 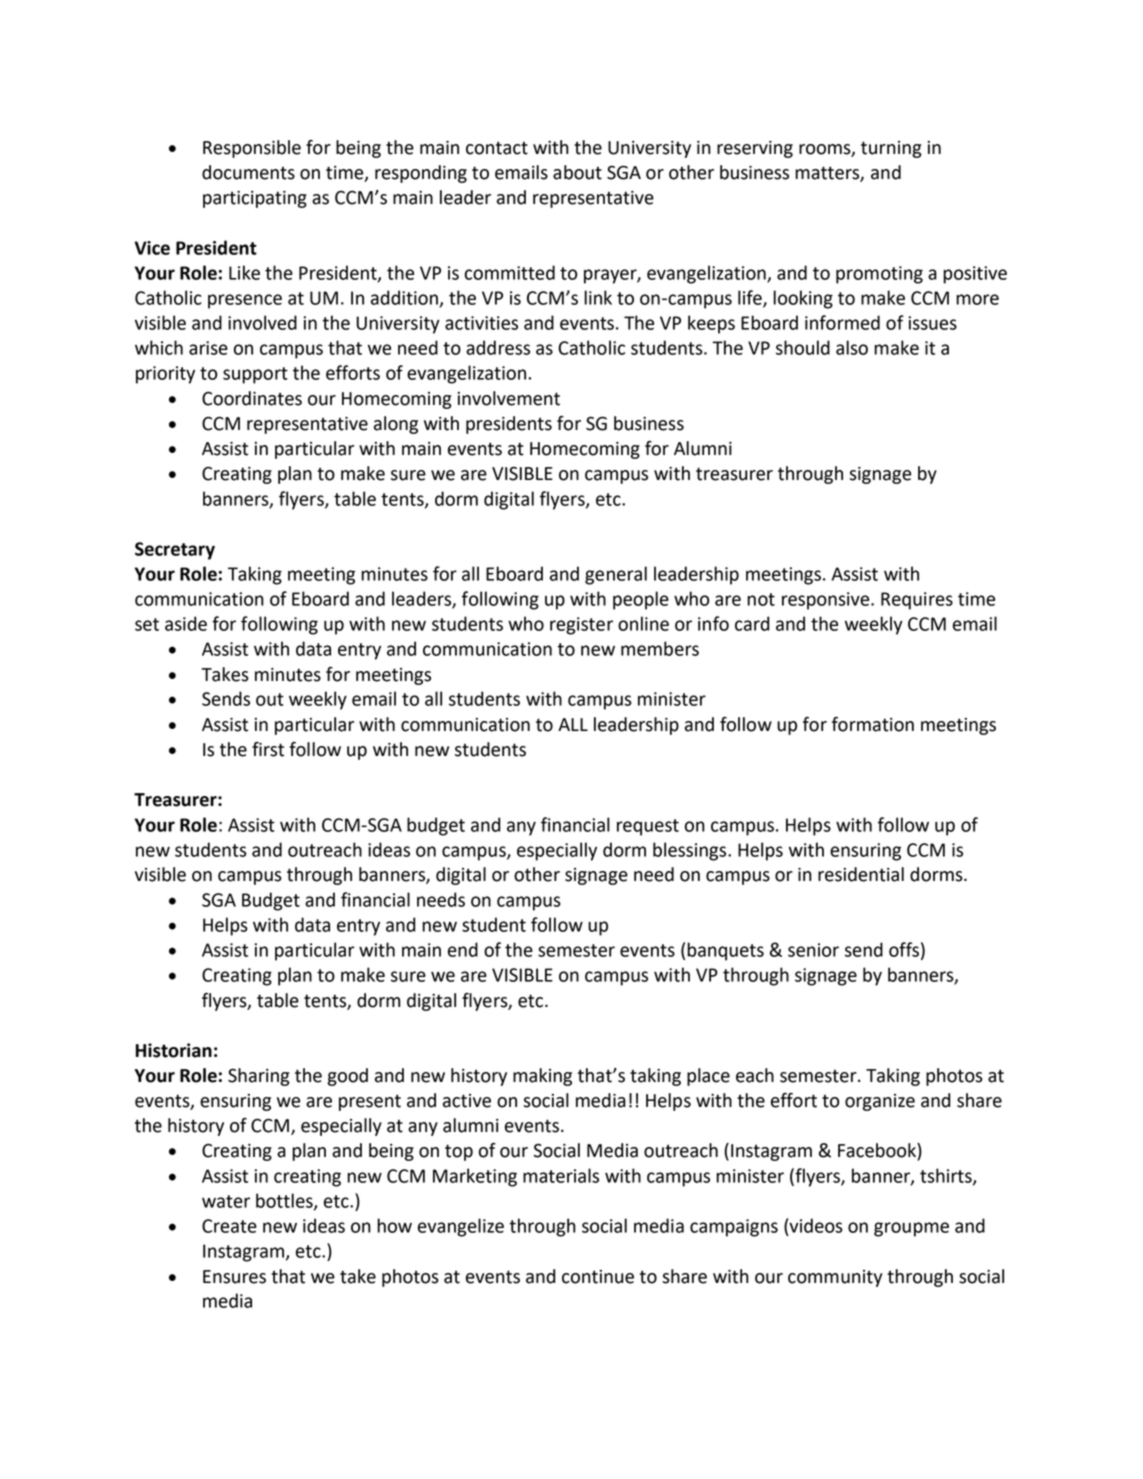 What do you see at coordinates (616, 575) in the screenshot?
I see `general` at bounding box center [616, 575].
